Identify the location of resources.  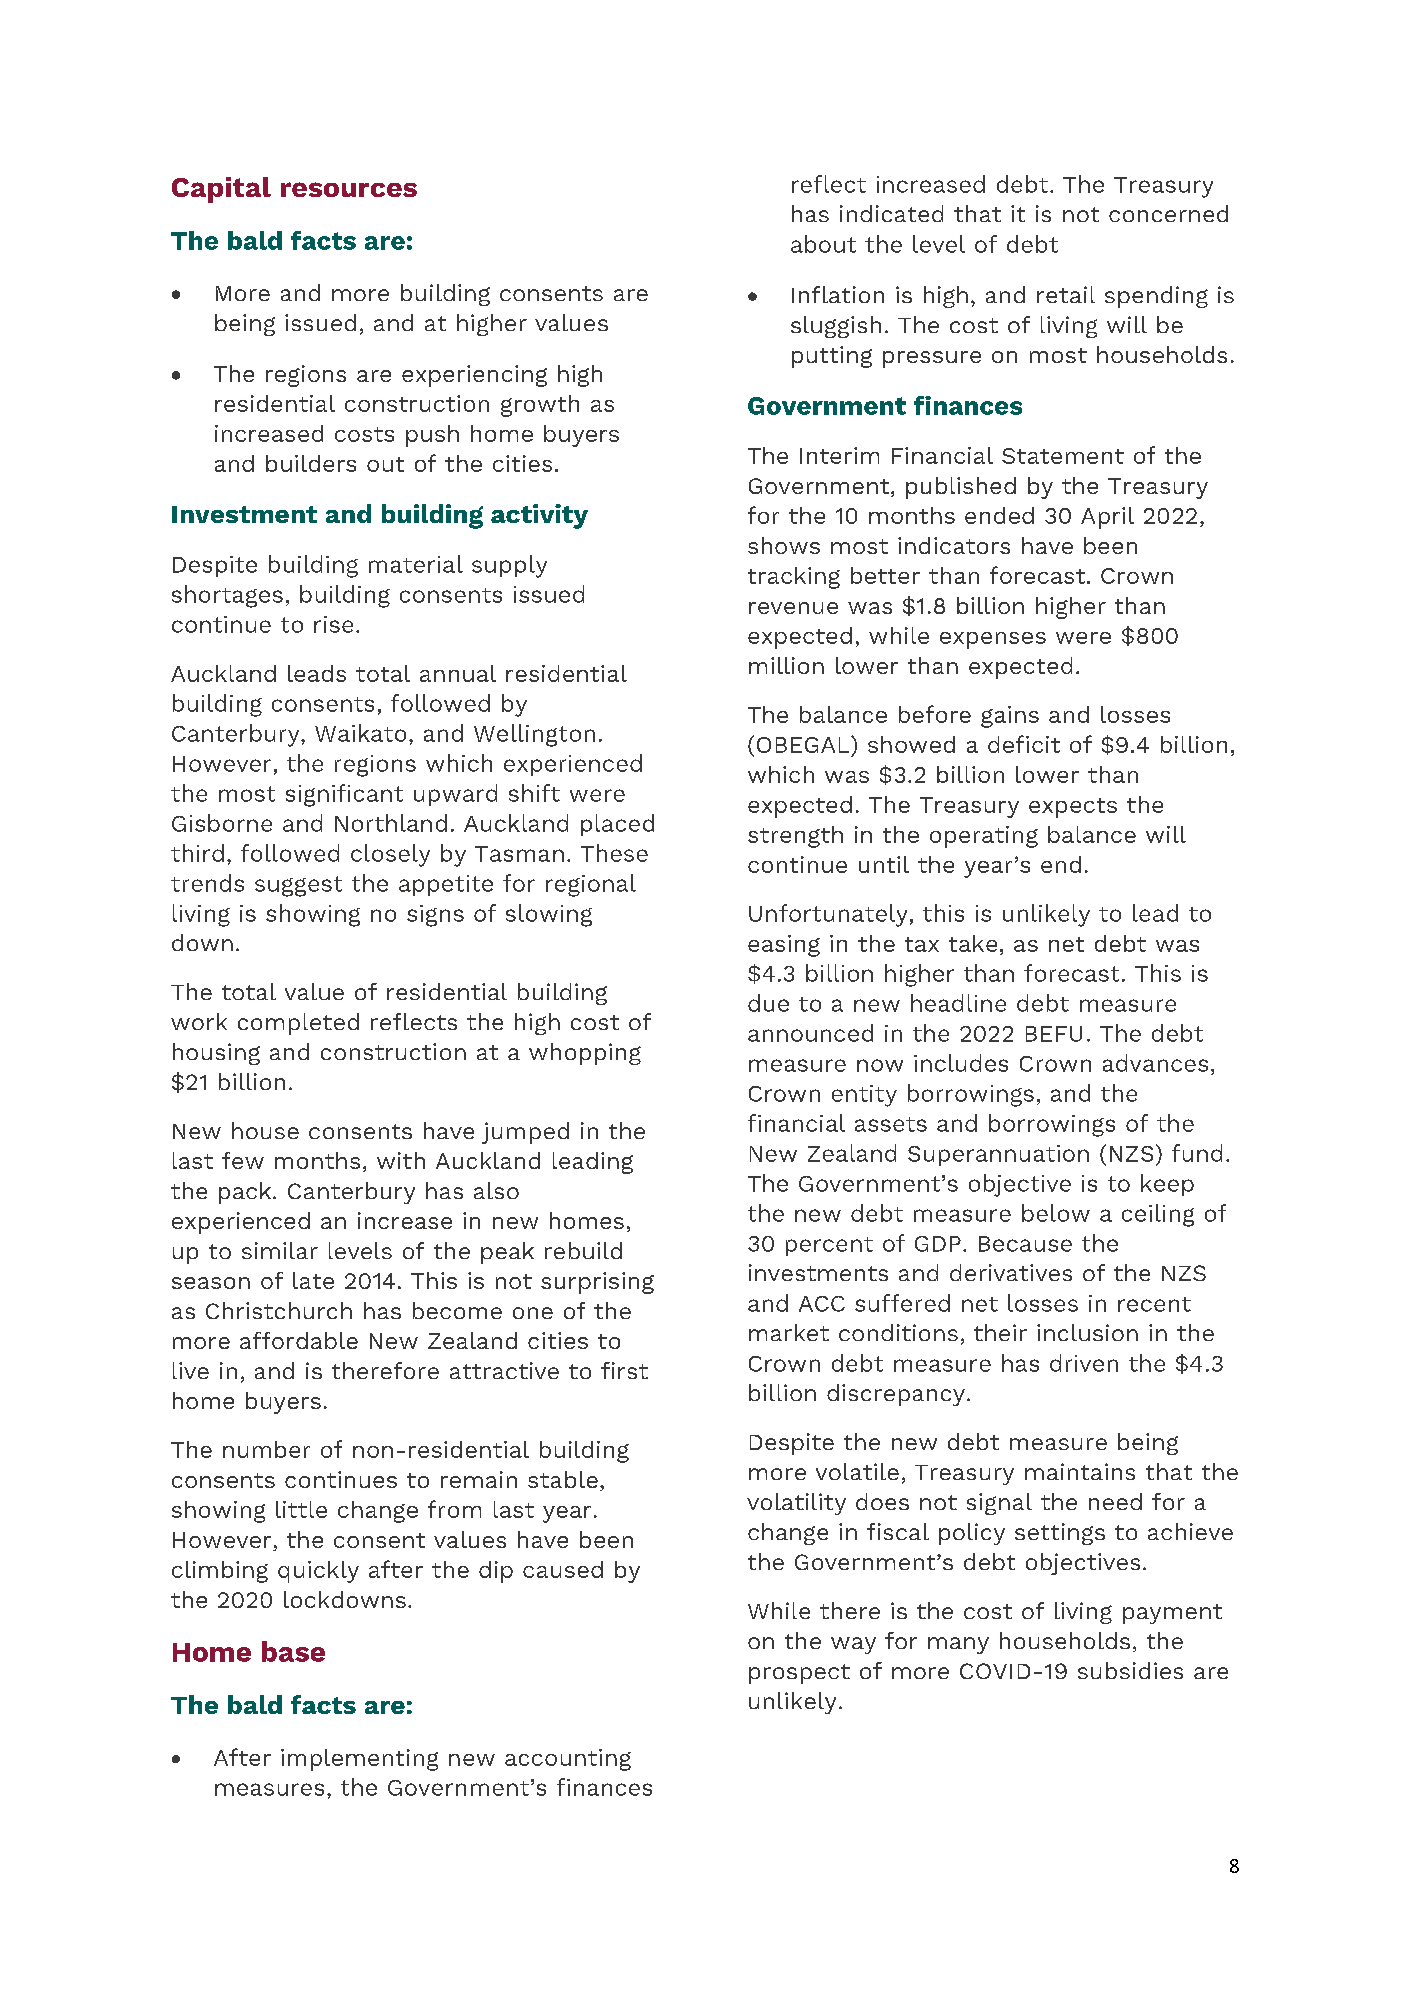
(349, 189).
